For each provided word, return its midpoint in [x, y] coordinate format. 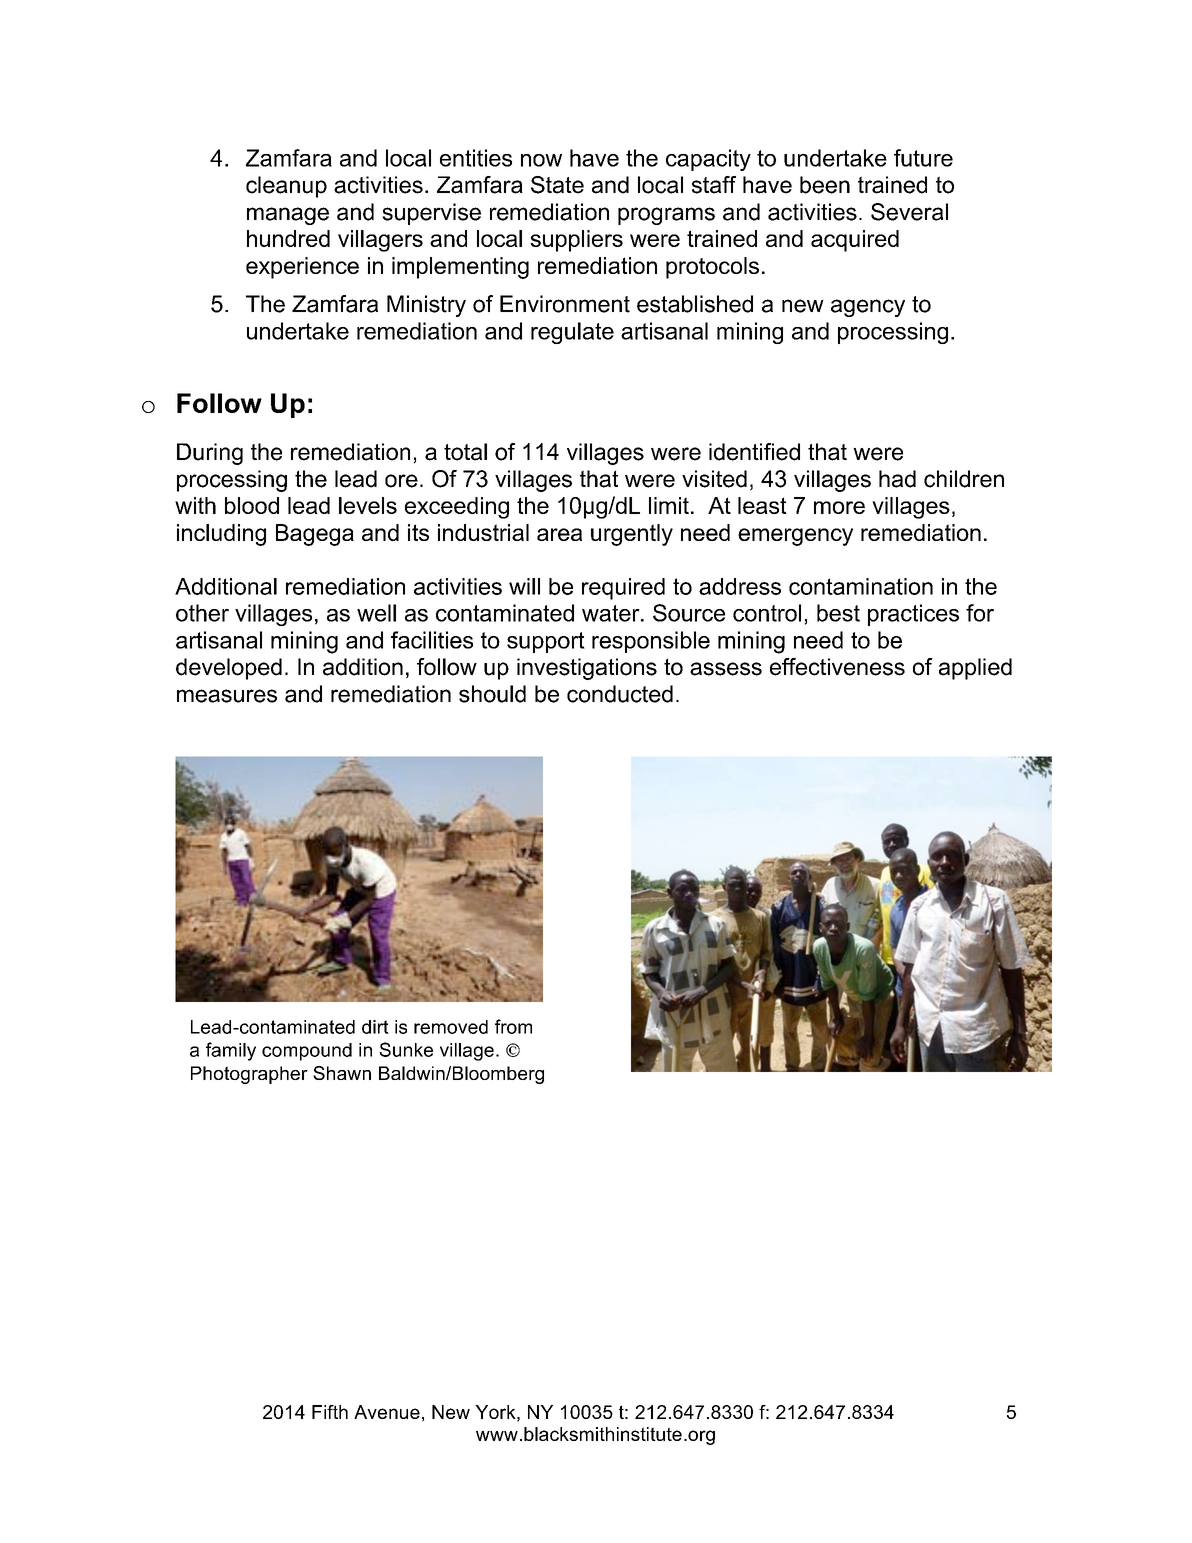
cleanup [286, 187]
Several [909, 212]
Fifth [330, 1412]
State [557, 185]
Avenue [387, 1412]
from [513, 1026]
